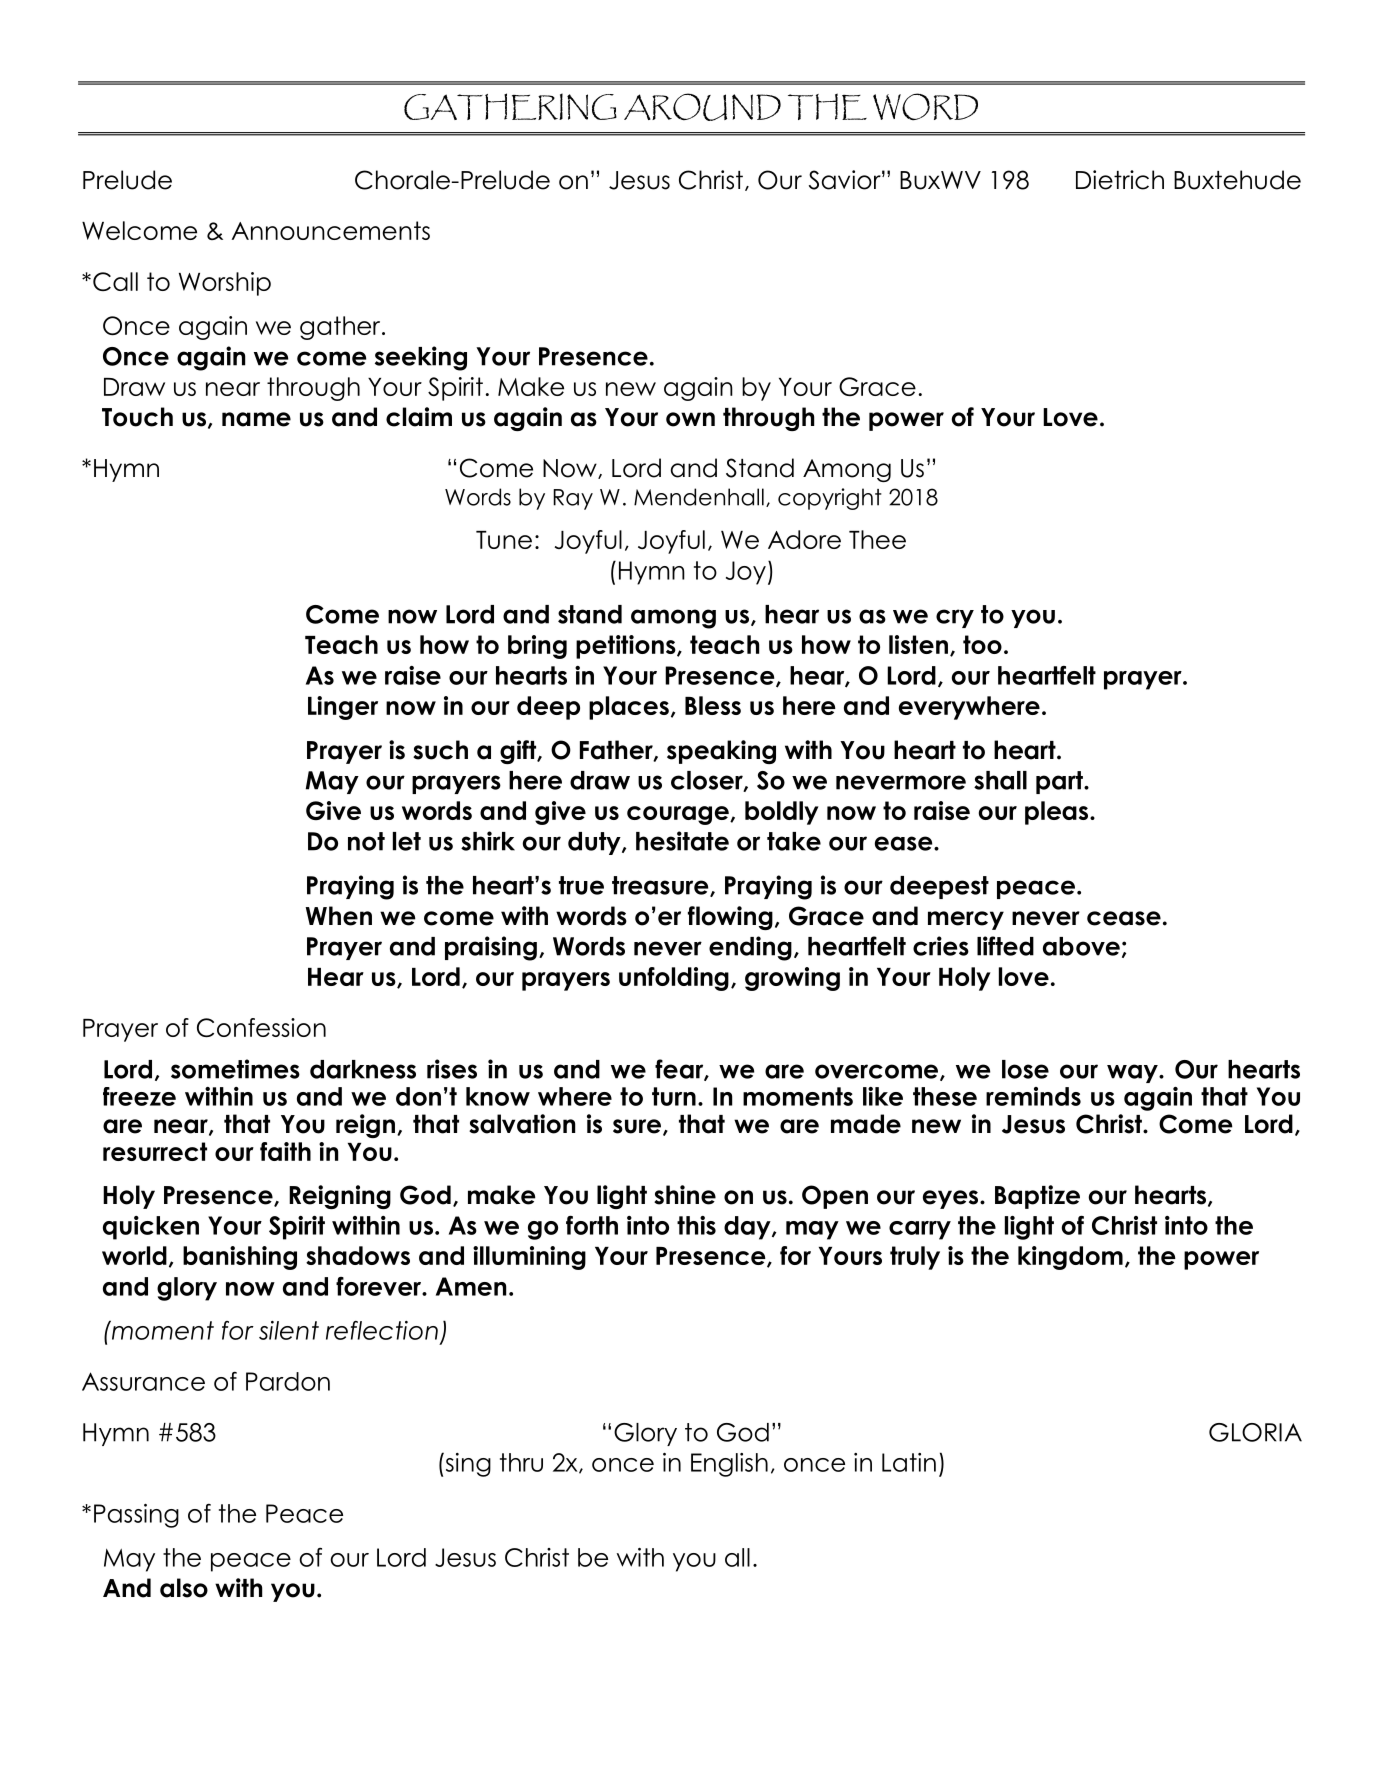 Image resolution: width=1383 pixels, height=1790 pixels. I want to click on Announcements, so click(331, 230).
